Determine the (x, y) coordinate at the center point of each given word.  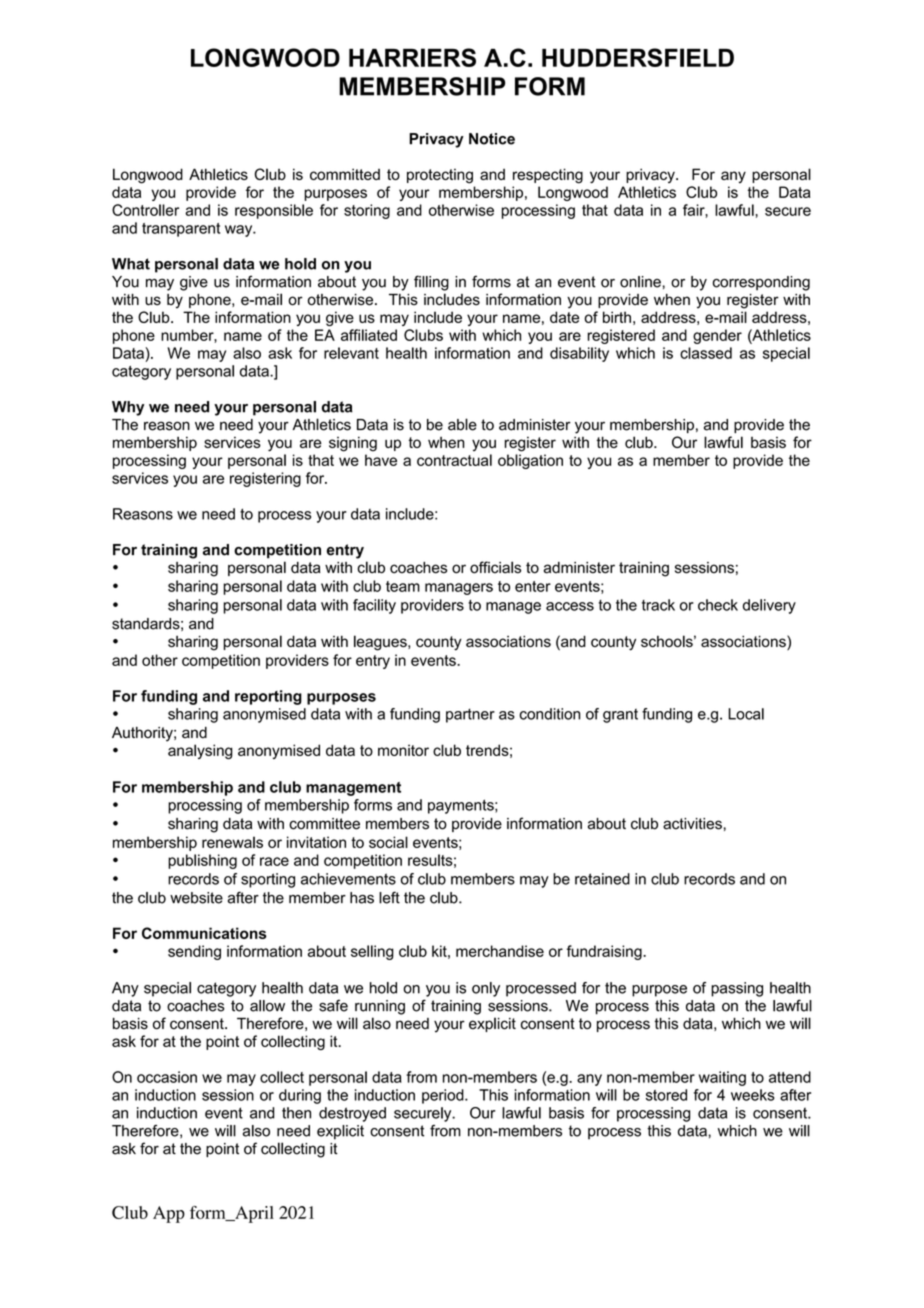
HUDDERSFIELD (638, 57)
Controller (145, 210)
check (718, 605)
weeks (753, 1095)
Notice (492, 139)
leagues (381, 643)
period (444, 1096)
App (169, 1214)
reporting (268, 697)
